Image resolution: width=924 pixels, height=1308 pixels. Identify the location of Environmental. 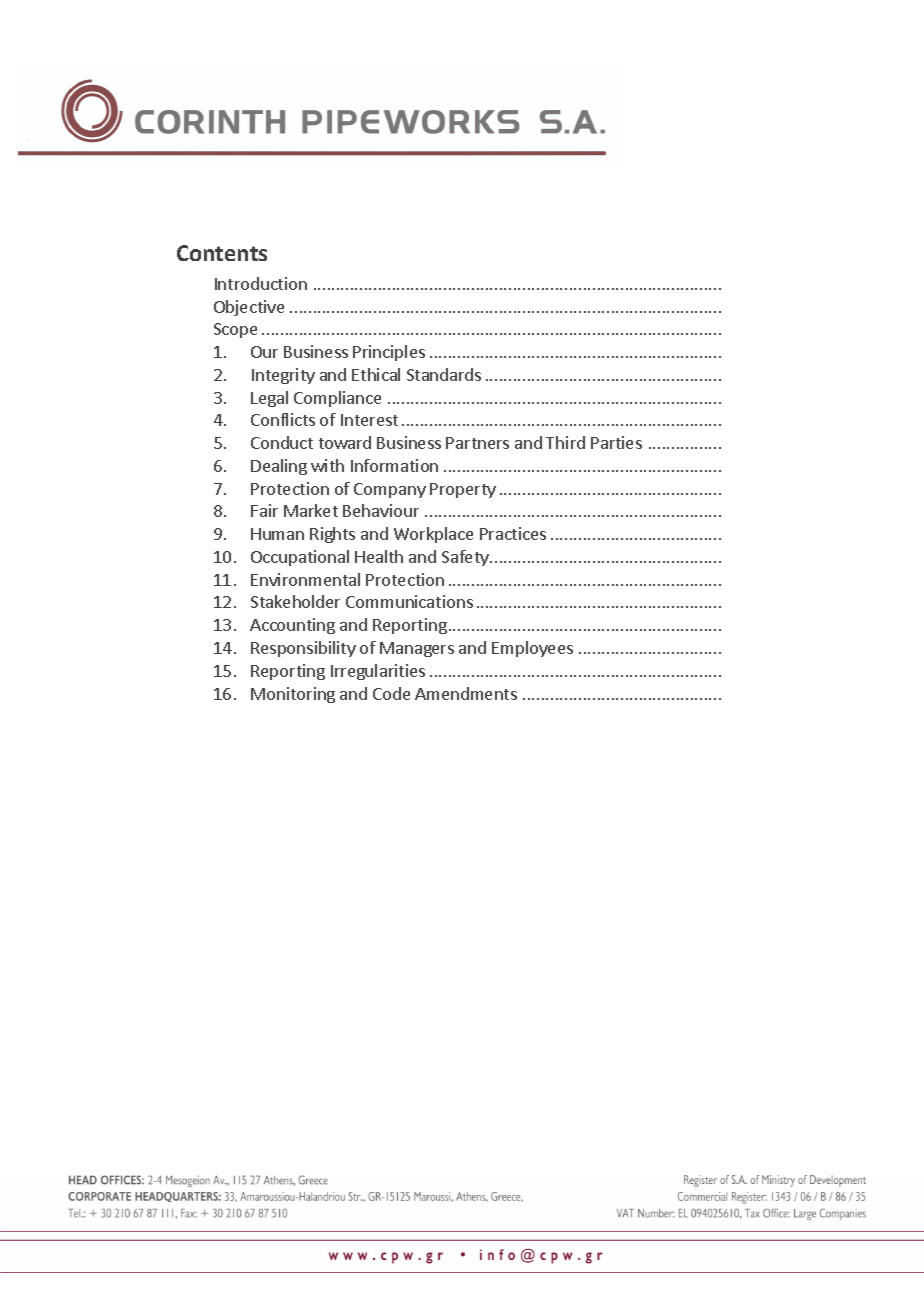
(305, 579).
